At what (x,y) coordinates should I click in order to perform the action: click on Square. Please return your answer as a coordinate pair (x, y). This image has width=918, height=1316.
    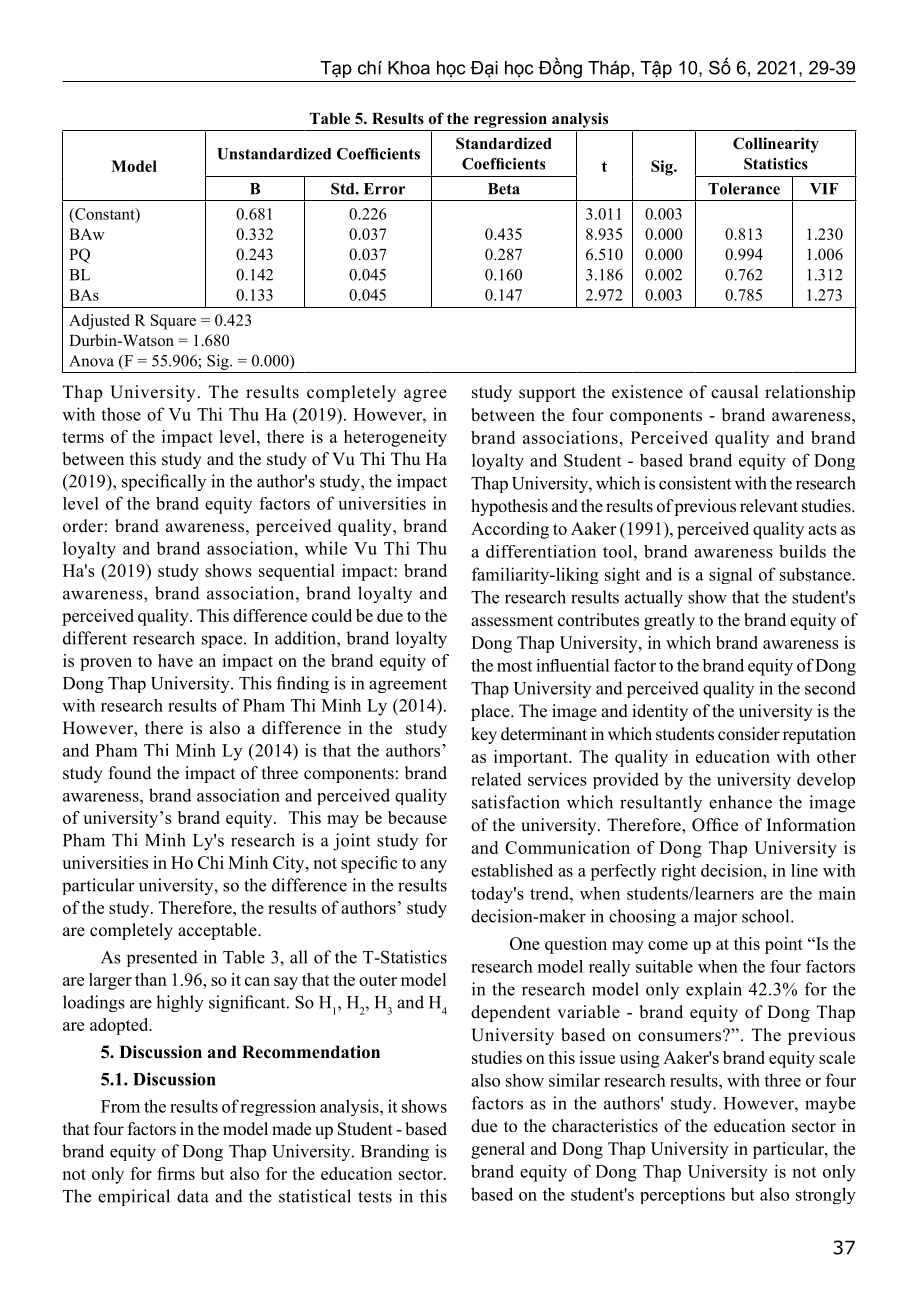
    Looking at the image, I should click on (173, 322).
